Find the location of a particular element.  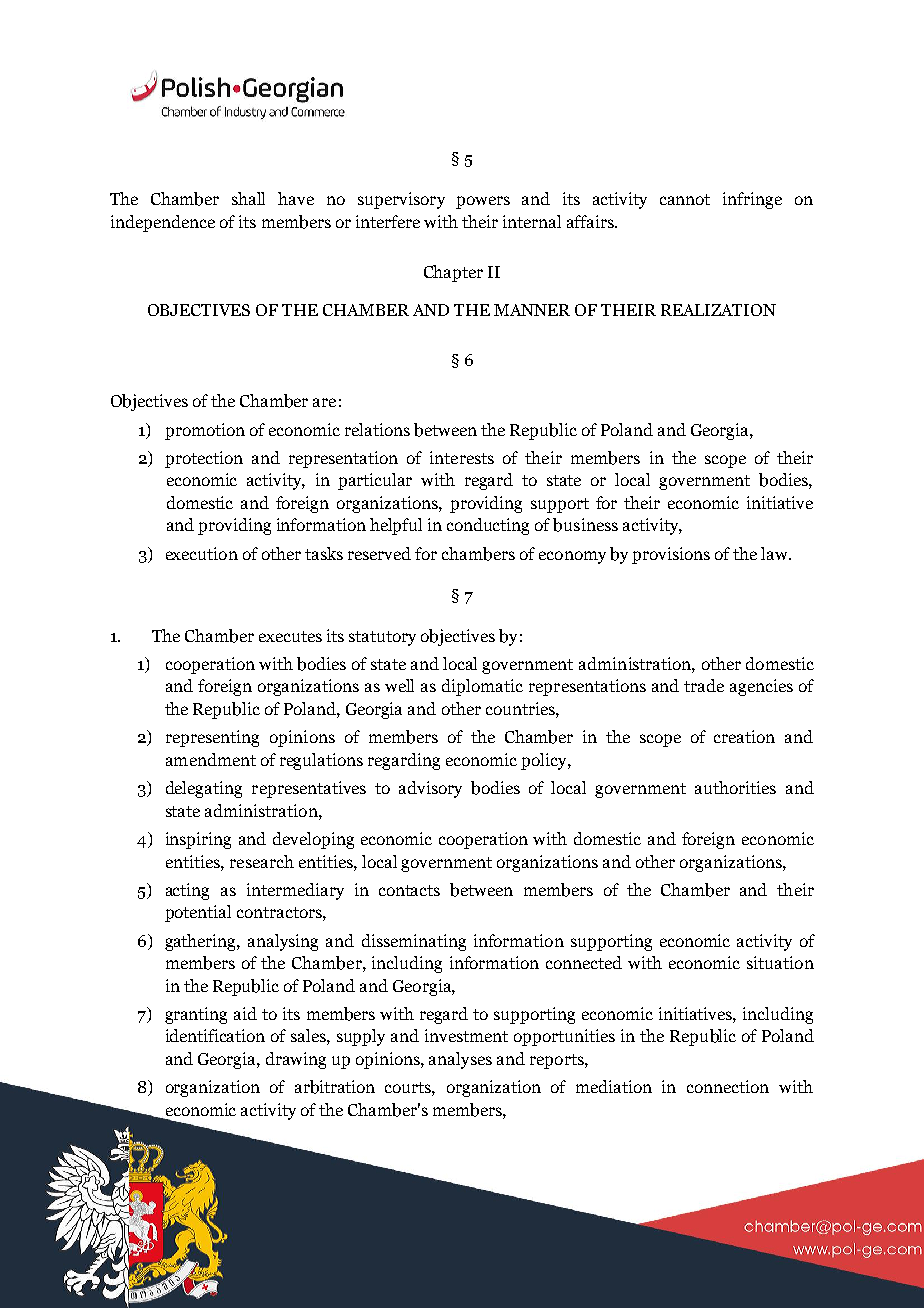

protection is located at coordinates (204, 459).
